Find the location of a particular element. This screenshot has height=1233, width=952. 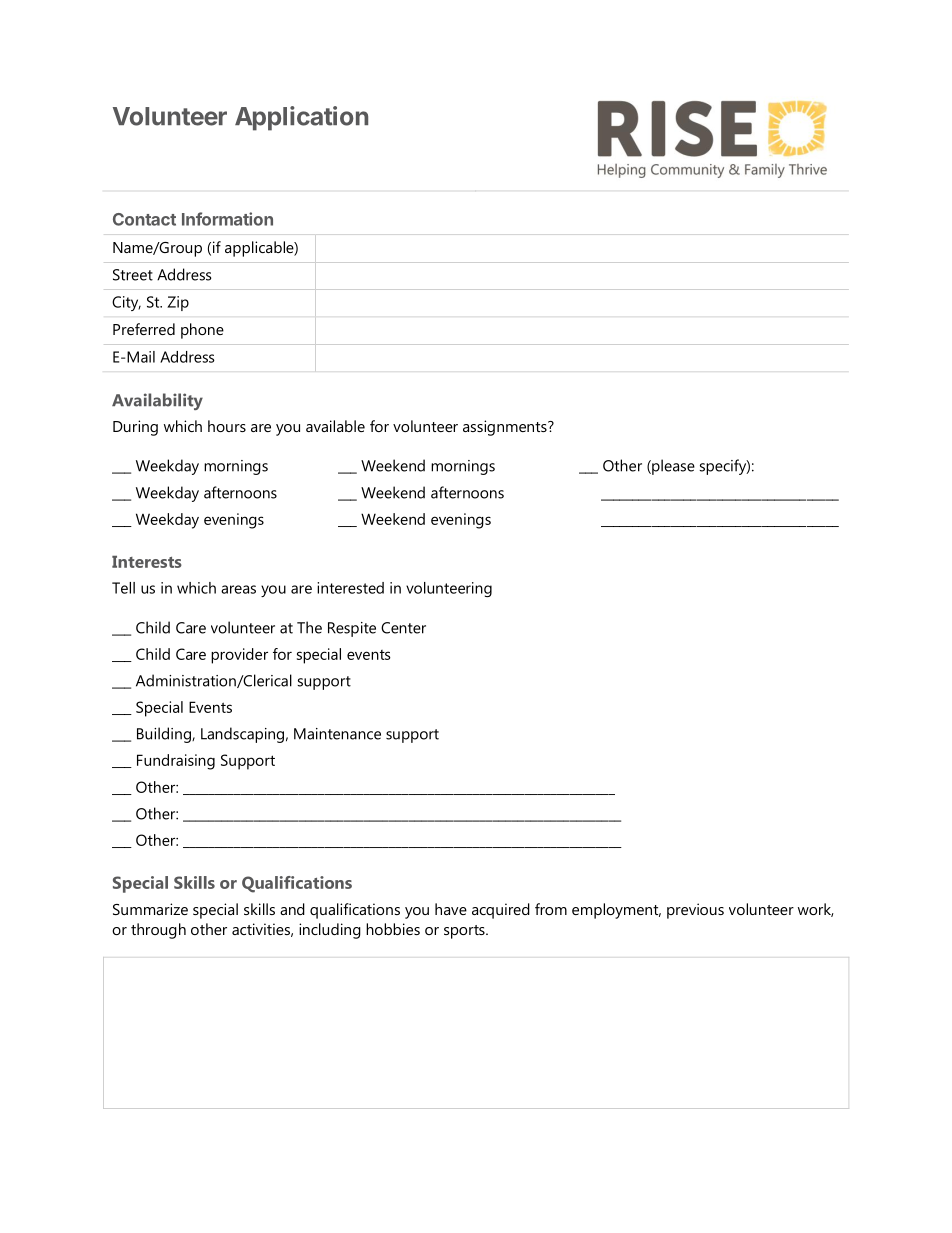

Information is located at coordinates (227, 219).
